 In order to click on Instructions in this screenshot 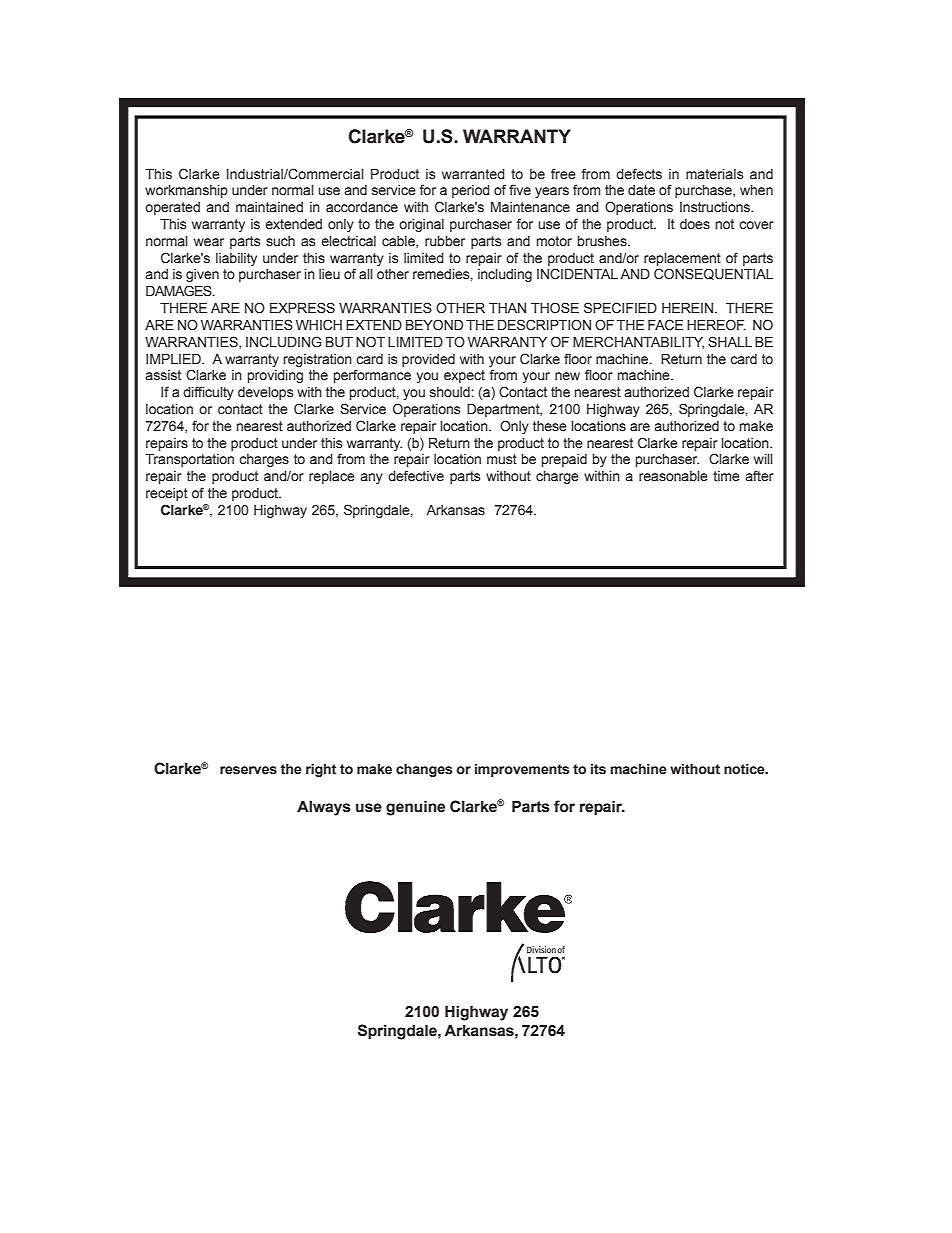, I will do `click(716, 207)`.
